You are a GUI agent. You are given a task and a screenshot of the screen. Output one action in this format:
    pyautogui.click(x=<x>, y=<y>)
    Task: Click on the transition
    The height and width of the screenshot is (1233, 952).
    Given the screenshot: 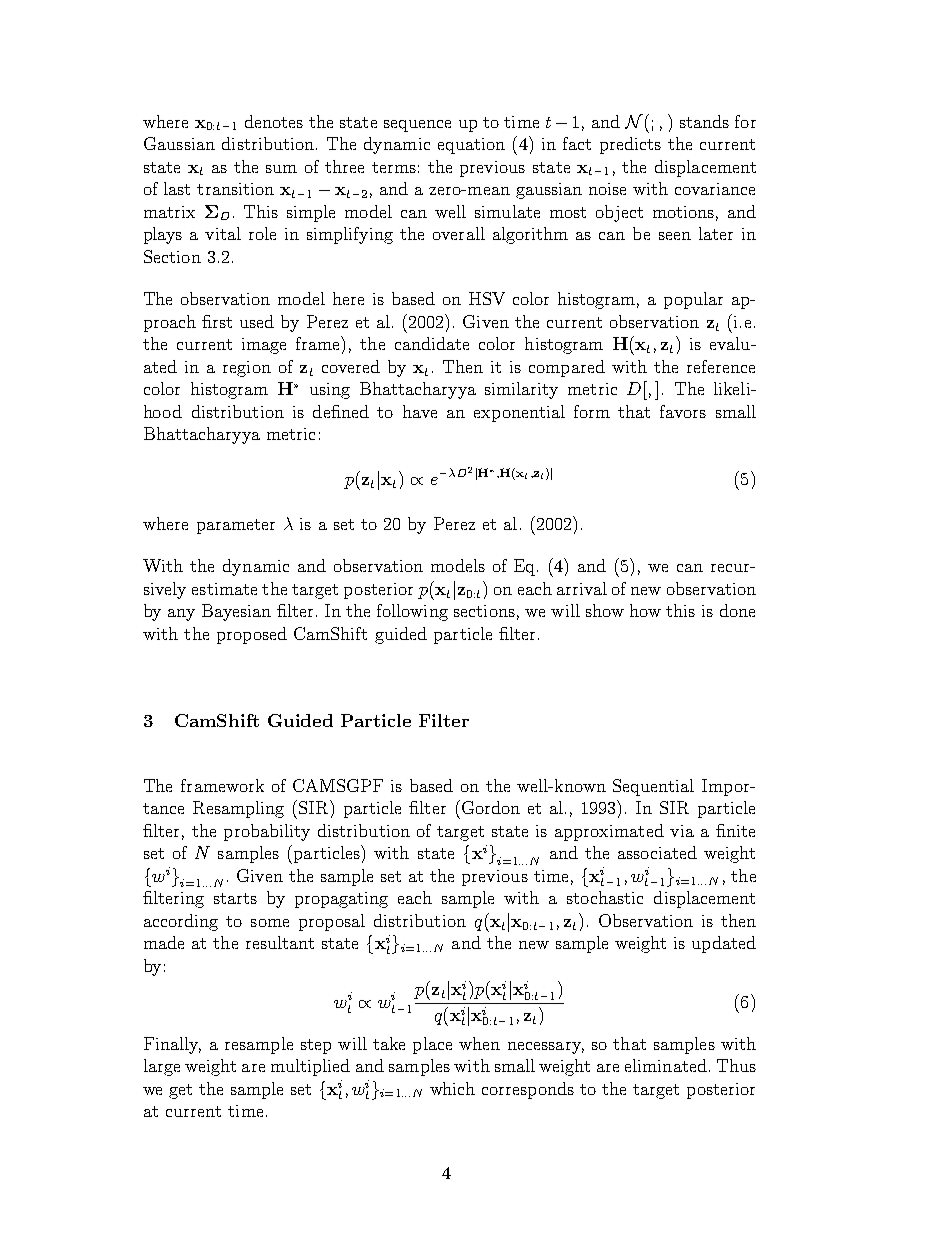 What is the action you would take?
    pyautogui.click(x=235, y=189)
